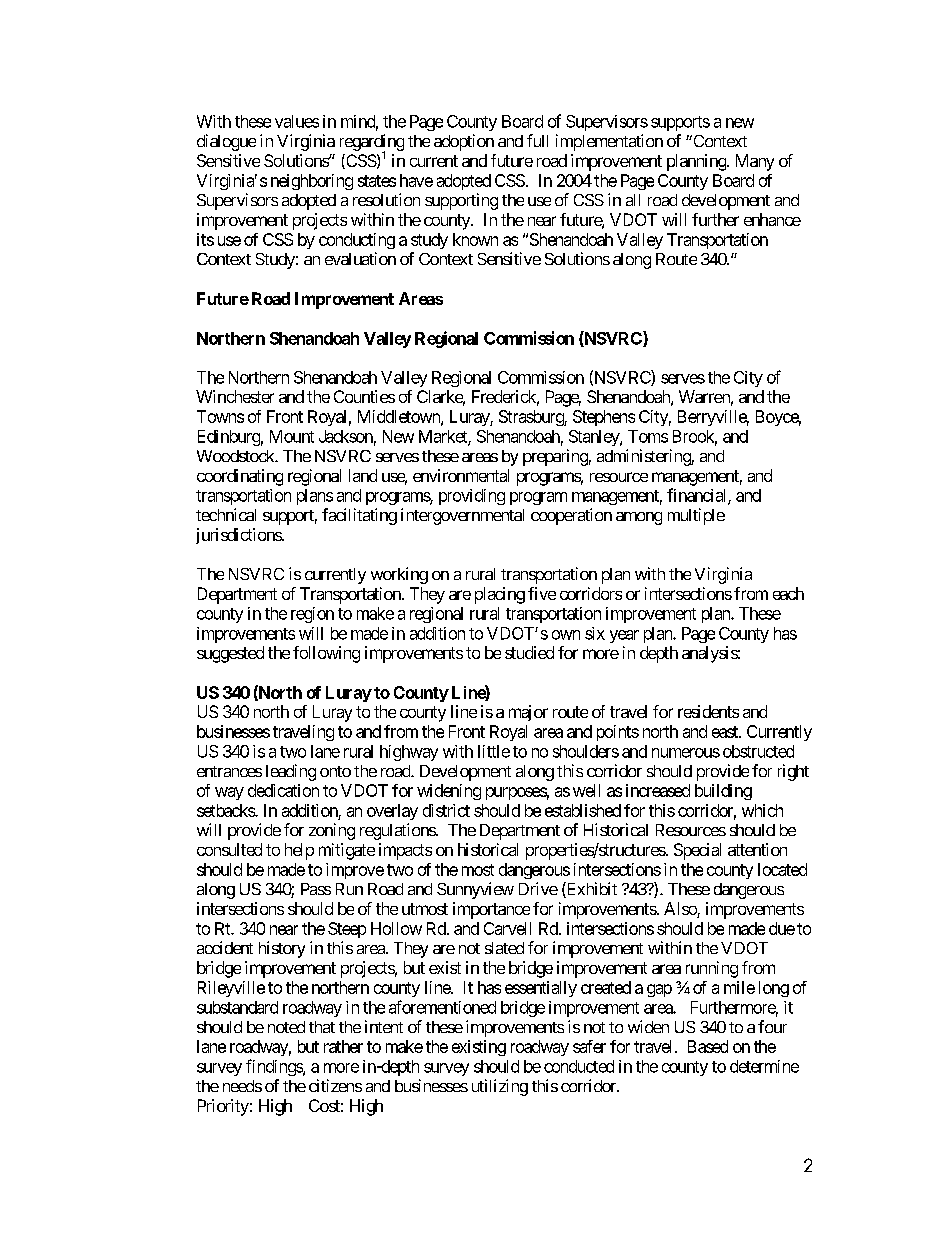  Describe the element at coordinates (755, 162) in the screenshot. I see `Many` at that location.
